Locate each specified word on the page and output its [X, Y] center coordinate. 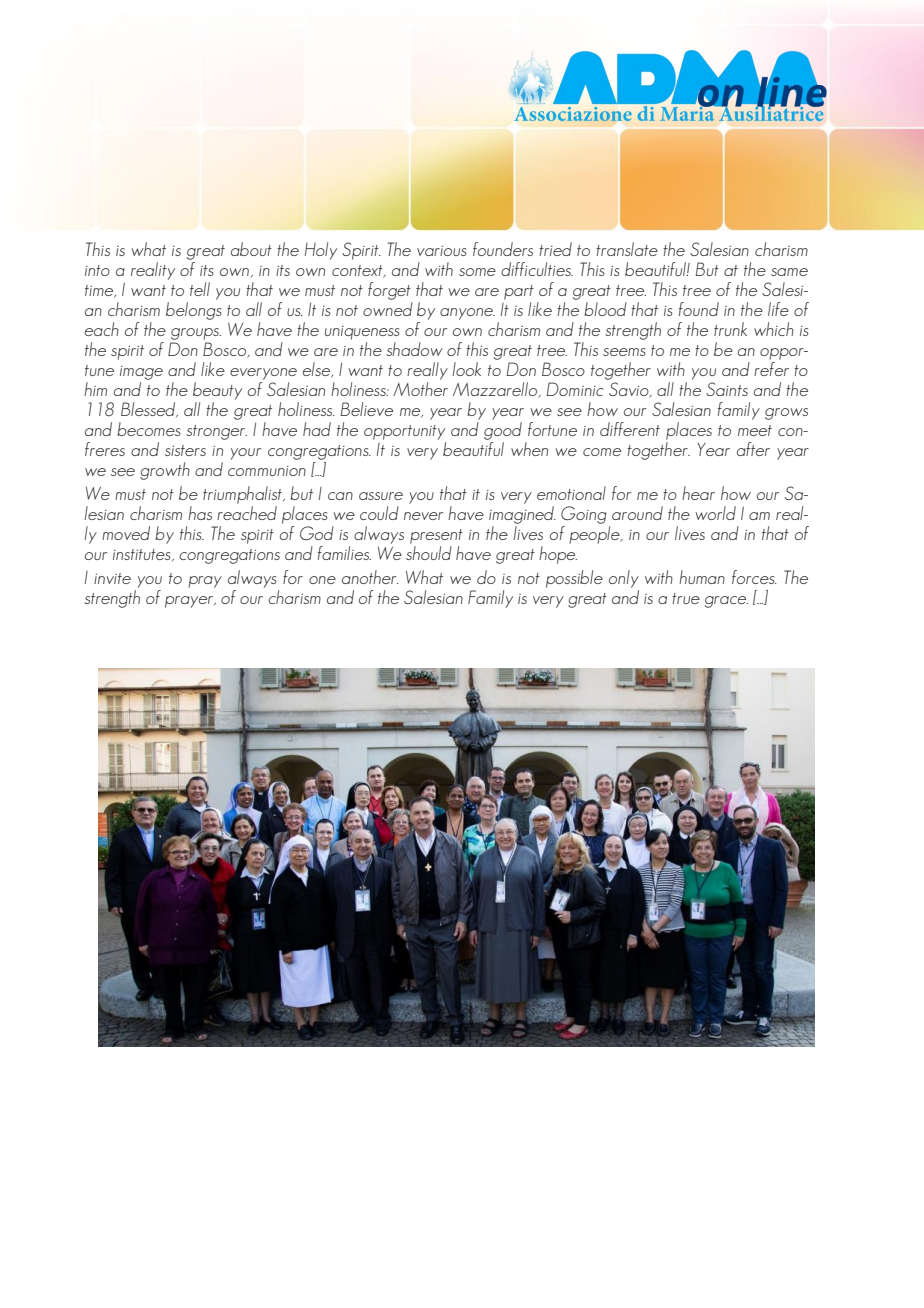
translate [627, 249]
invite [112, 578]
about [251, 249]
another [370, 577]
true [686, 598]
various [442, 251]
